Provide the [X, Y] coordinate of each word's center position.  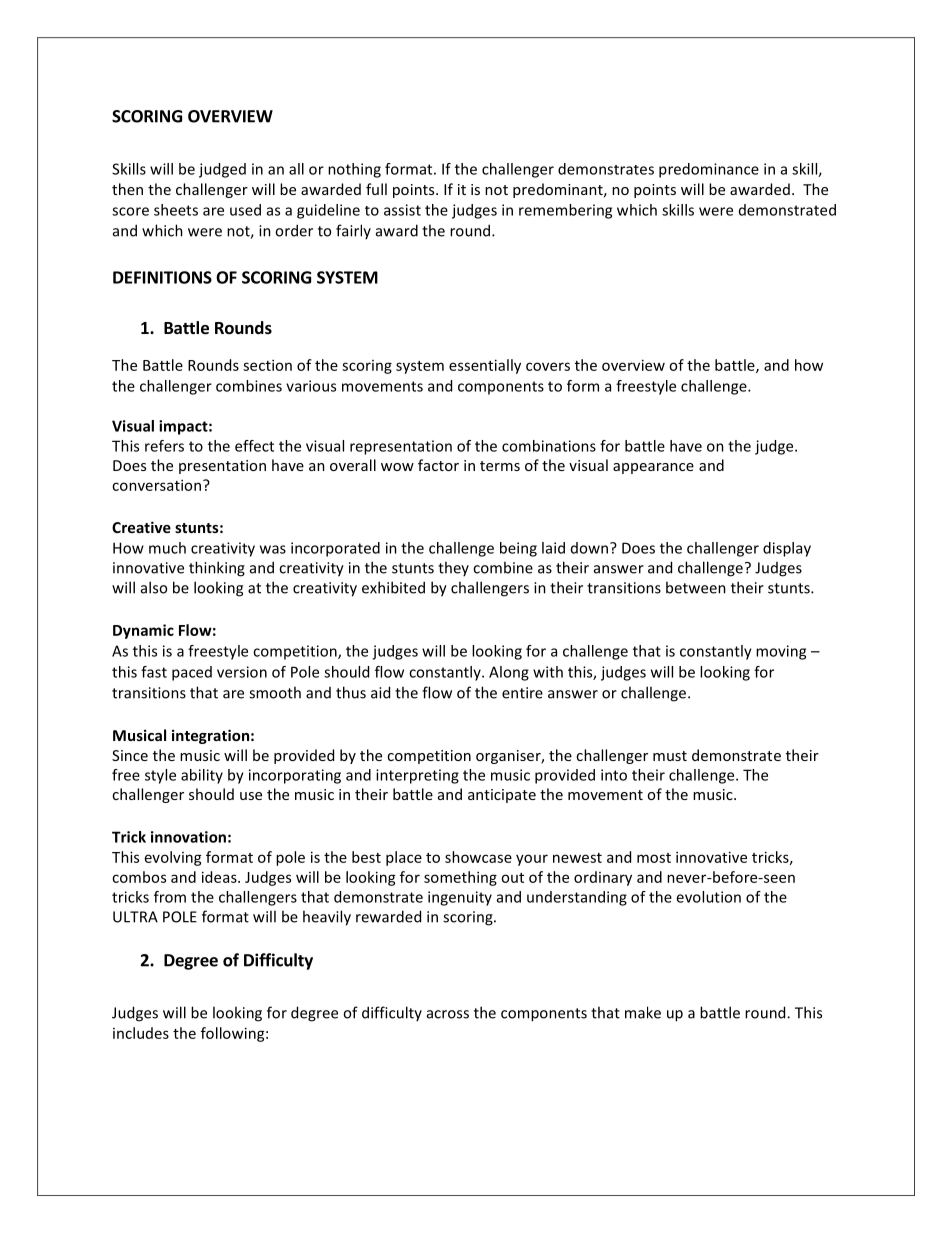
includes [141, 1033]
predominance [709, 170]
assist [402, 210]
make [643, 1012]
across [448, 1014]
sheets [176, 210]
